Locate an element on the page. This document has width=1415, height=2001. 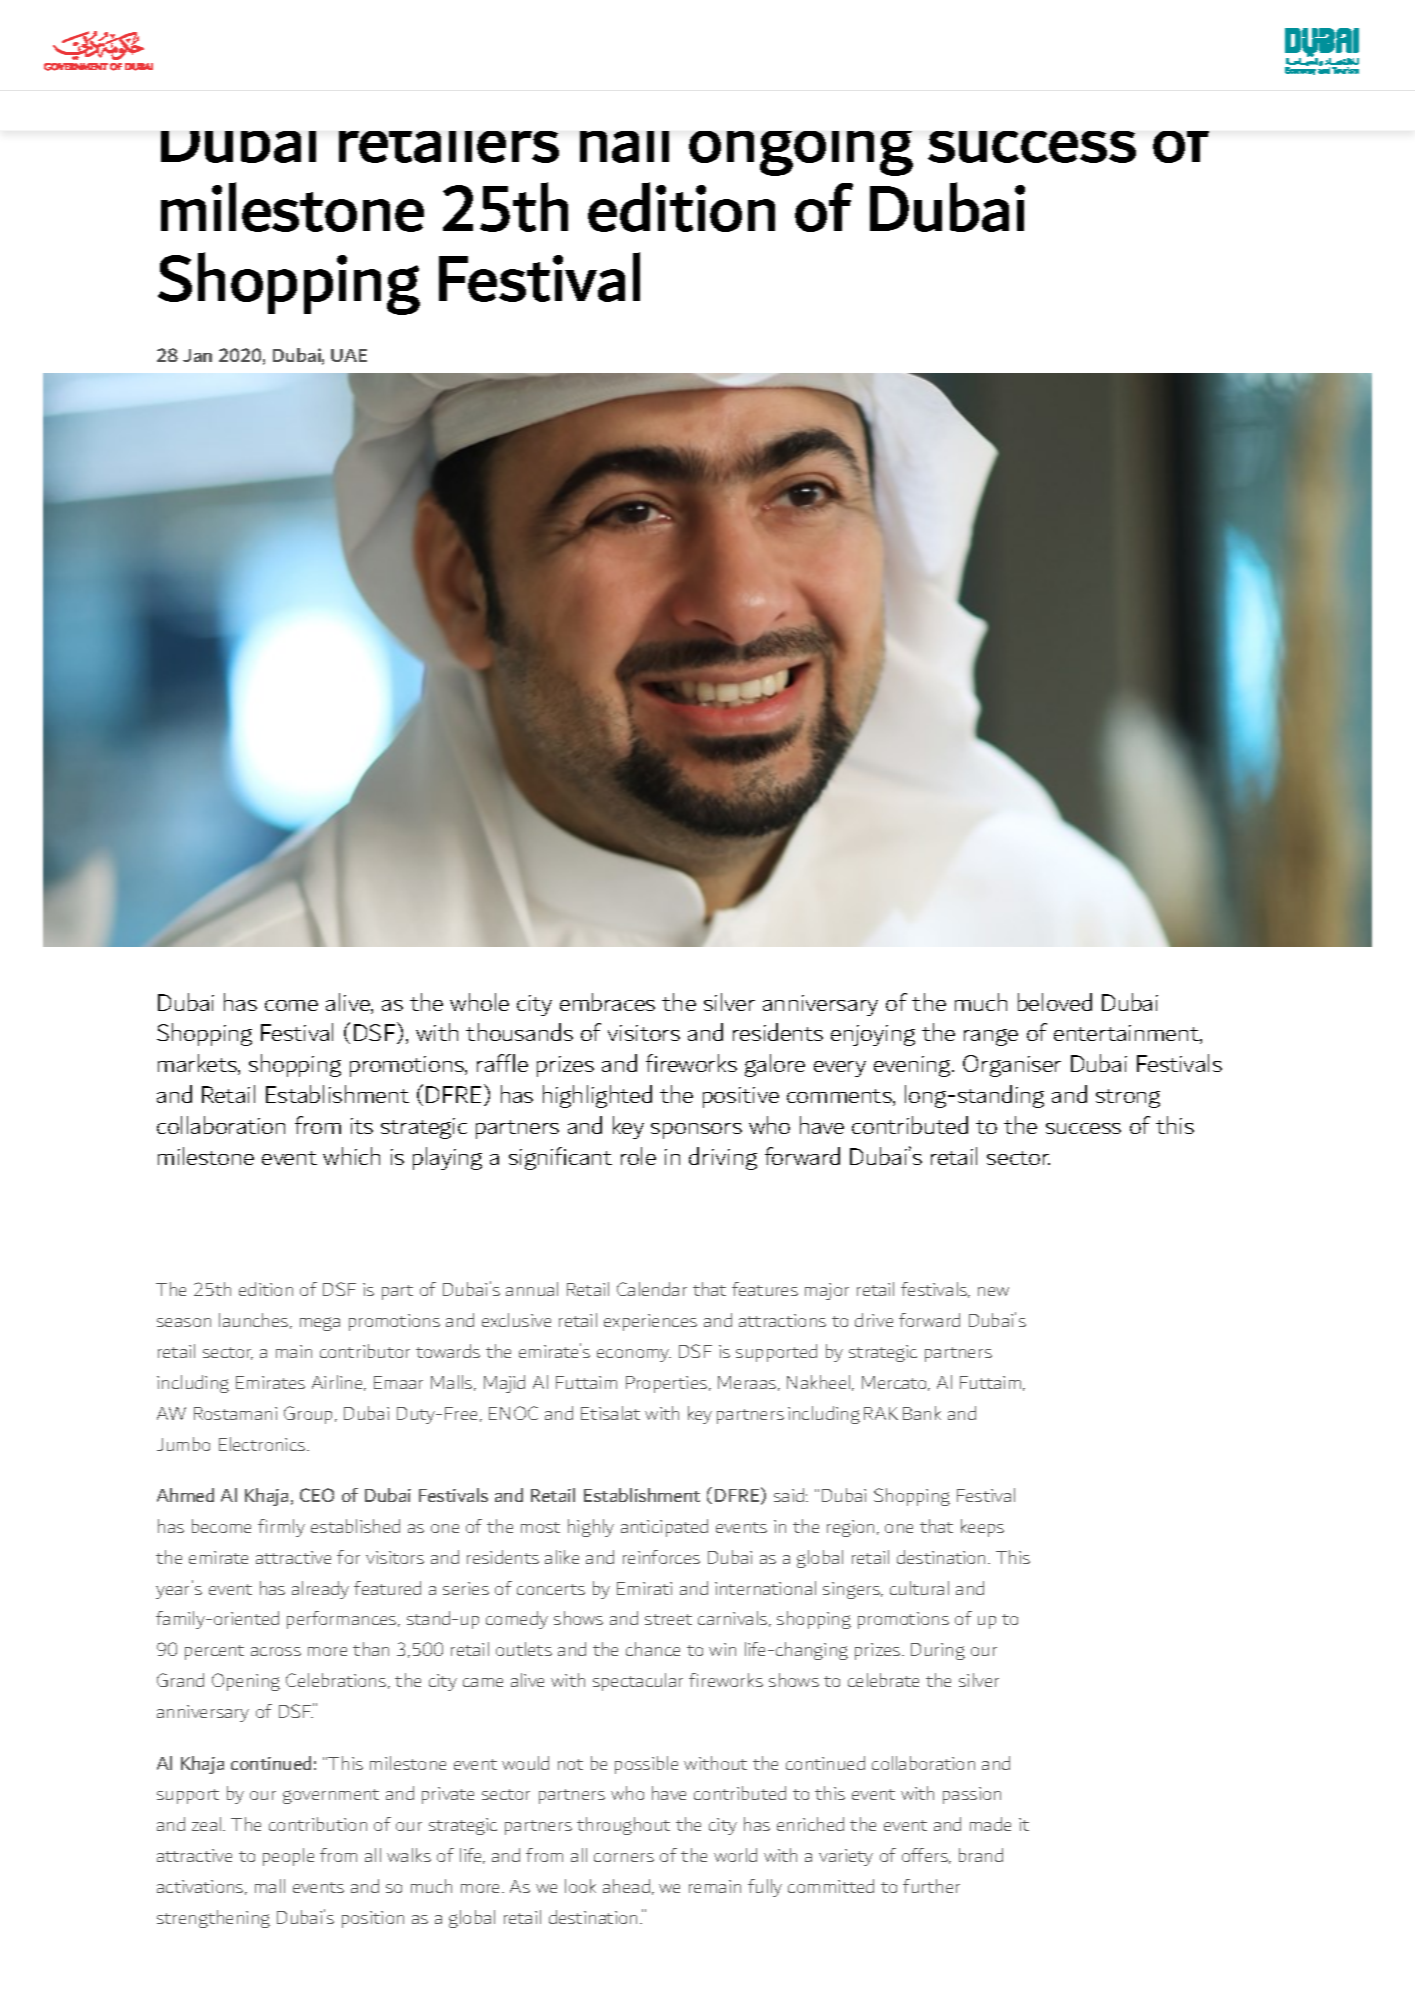
UAE is located at coordinates (349, 355).
